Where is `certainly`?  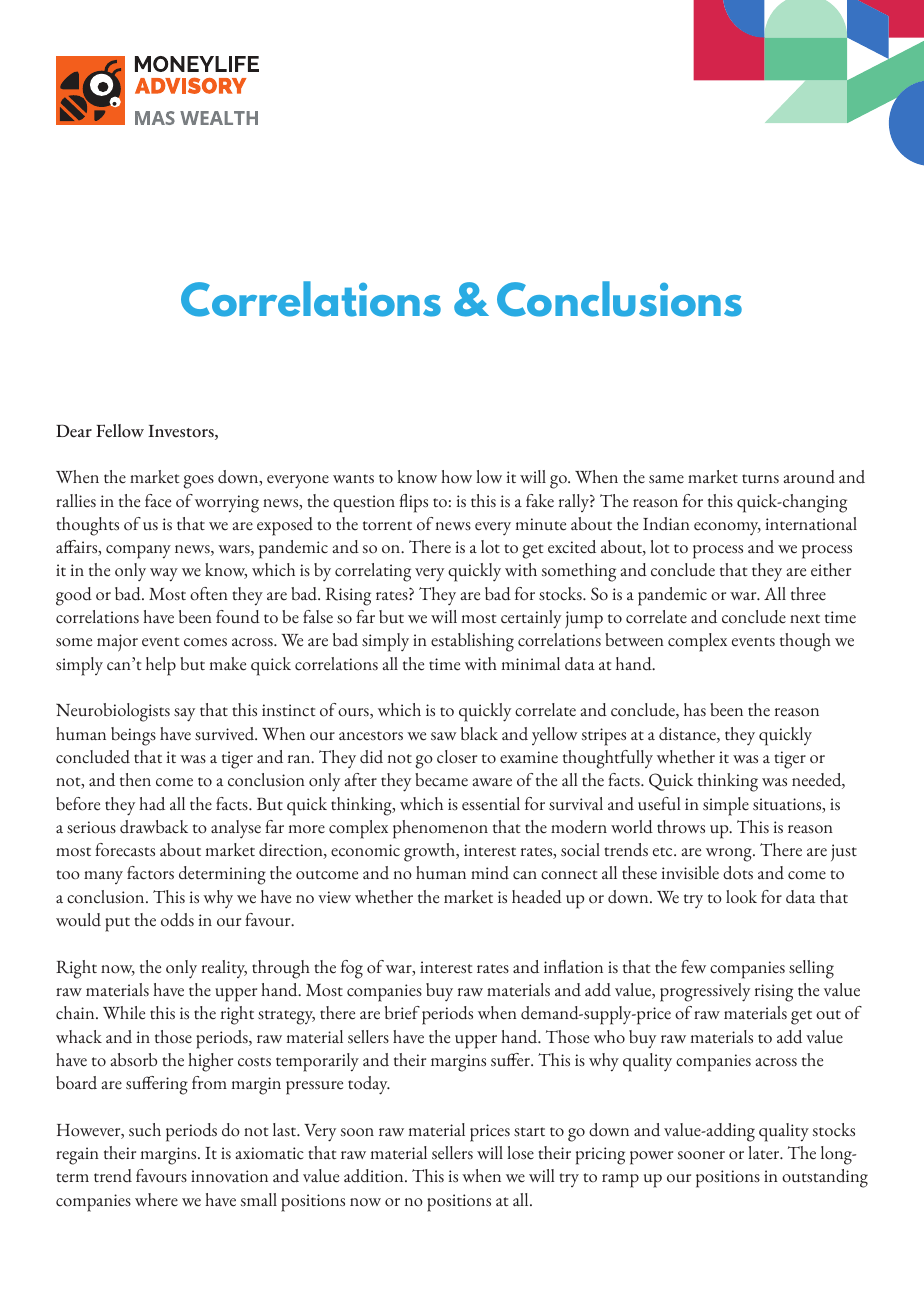
certainly is located at coordinates (531, 619).
